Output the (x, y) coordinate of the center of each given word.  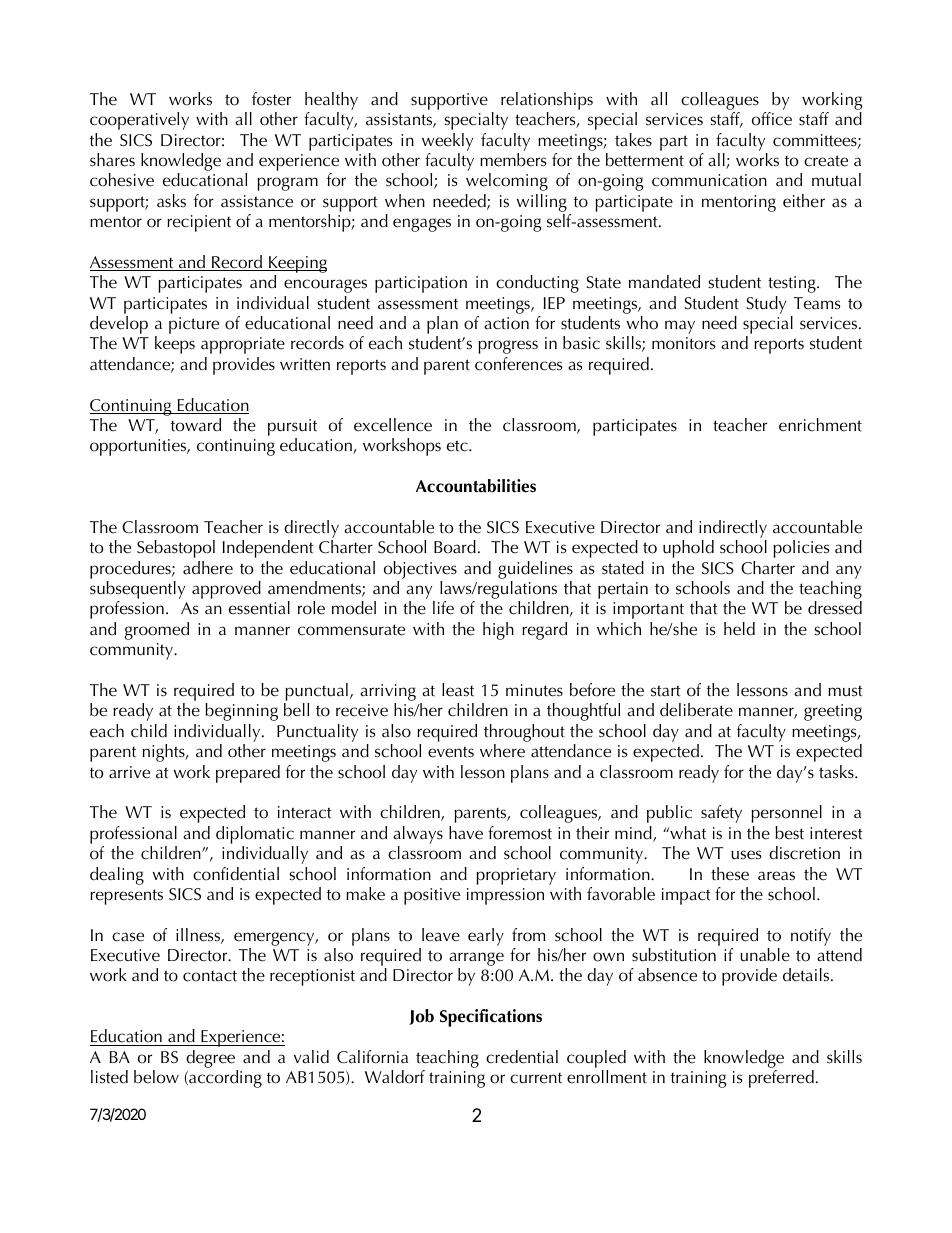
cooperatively (139, 121)
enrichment (820, 425)
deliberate (696, 710)
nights (165, 753)
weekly (447, 142)
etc (458, 446)
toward (196, 425)
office (772, 119)
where (502, 751)
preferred (781, 1079)
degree (212, 1060)
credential (522, 1057)
